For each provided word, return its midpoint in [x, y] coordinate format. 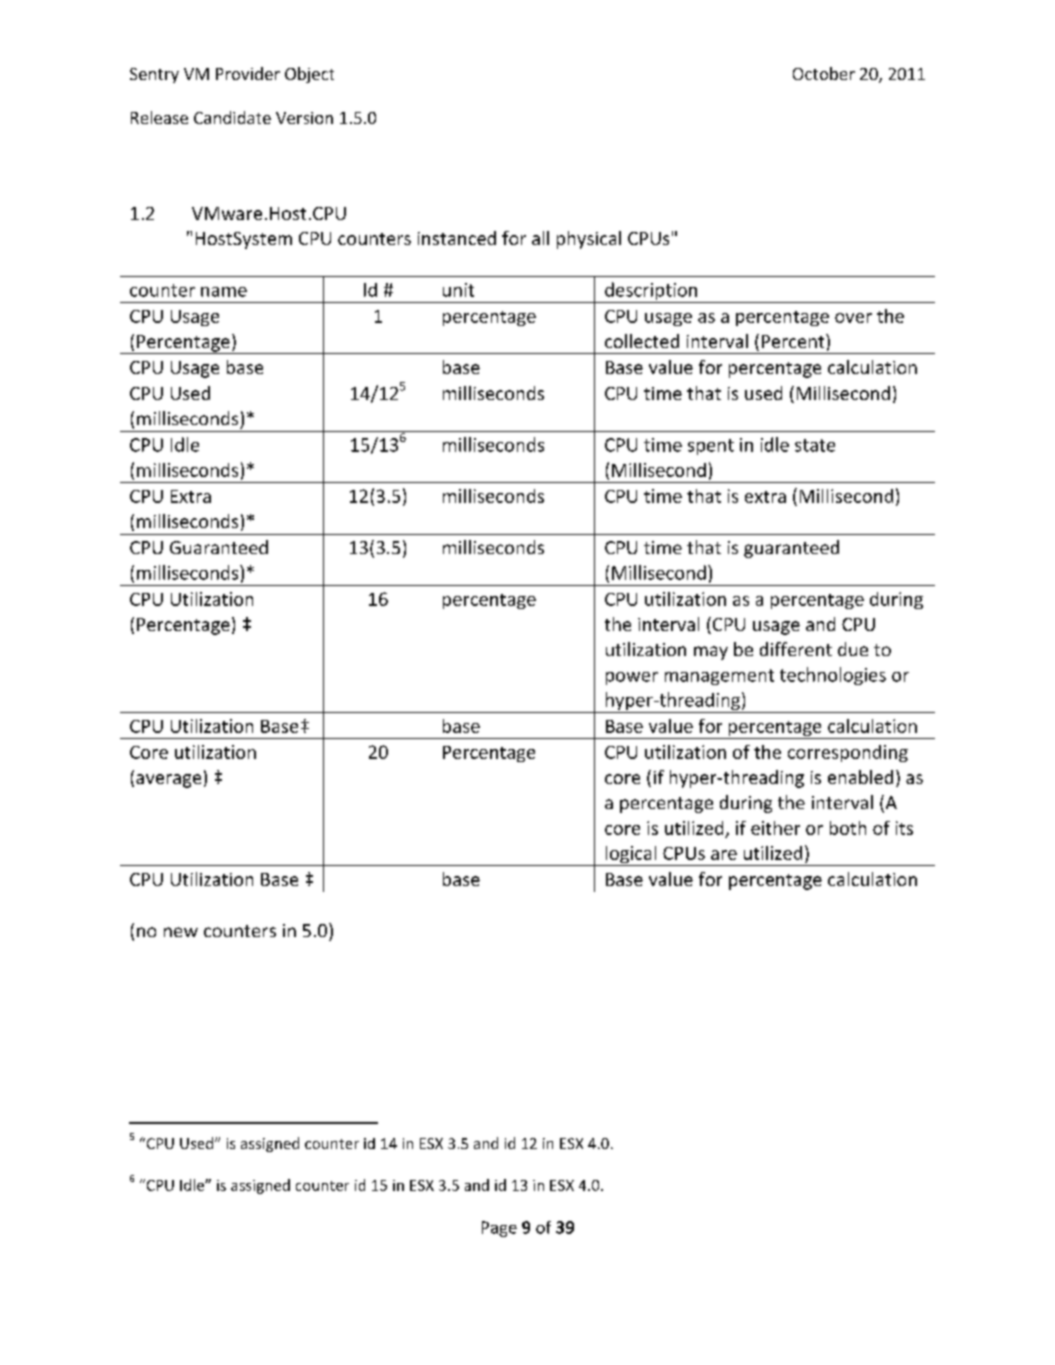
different [796, 649]
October [824, 73]
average [168, 781]
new [181, 932]
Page [499, 1229]
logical [631, 856]
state [815, 445]
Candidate [232, 117]
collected [642, 341]
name [224, 292]
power [632, 678]
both [848, 828]
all [540, 238]
